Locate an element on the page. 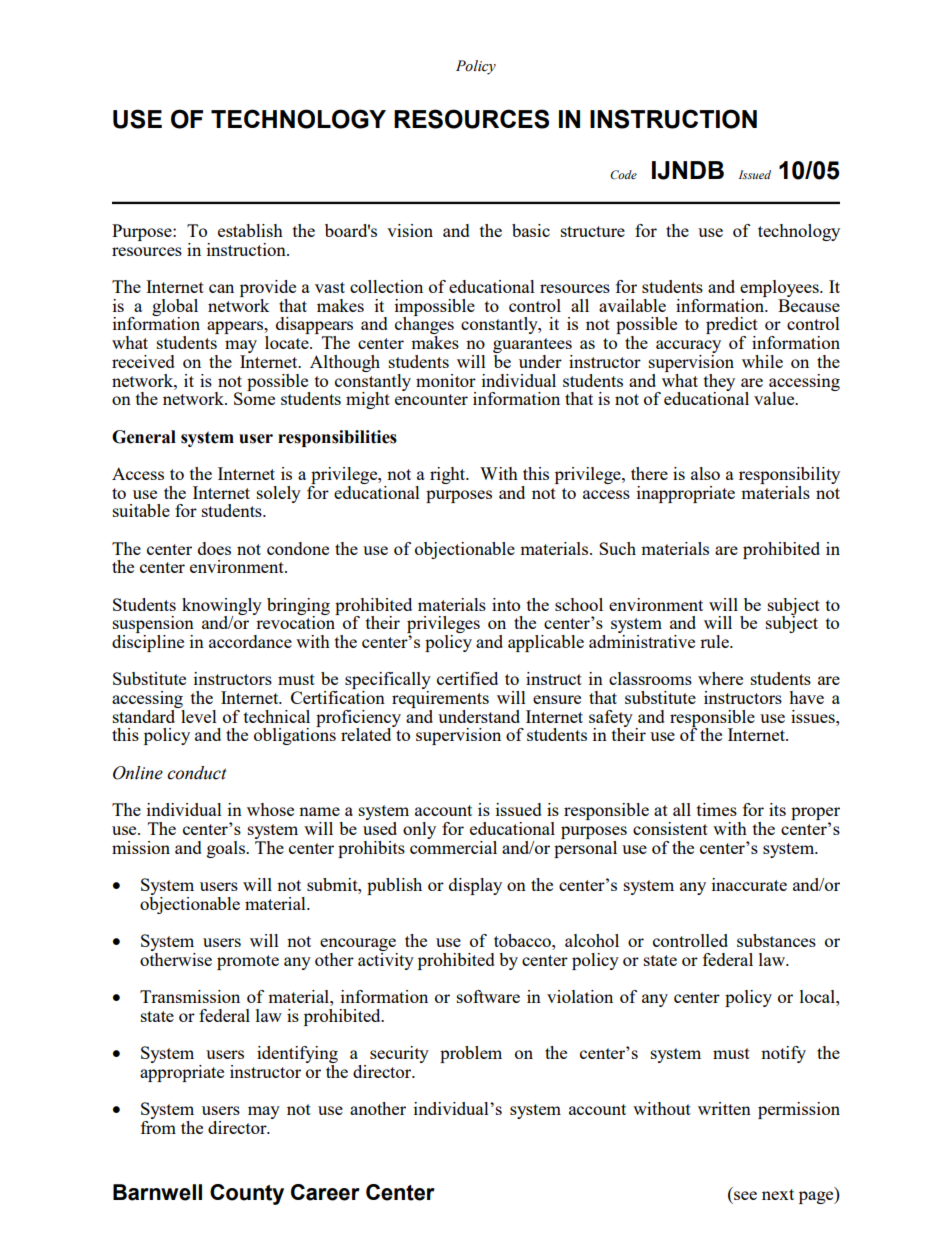 This image has height=1233, width=952. Code is located at coordinates (623, 175).
